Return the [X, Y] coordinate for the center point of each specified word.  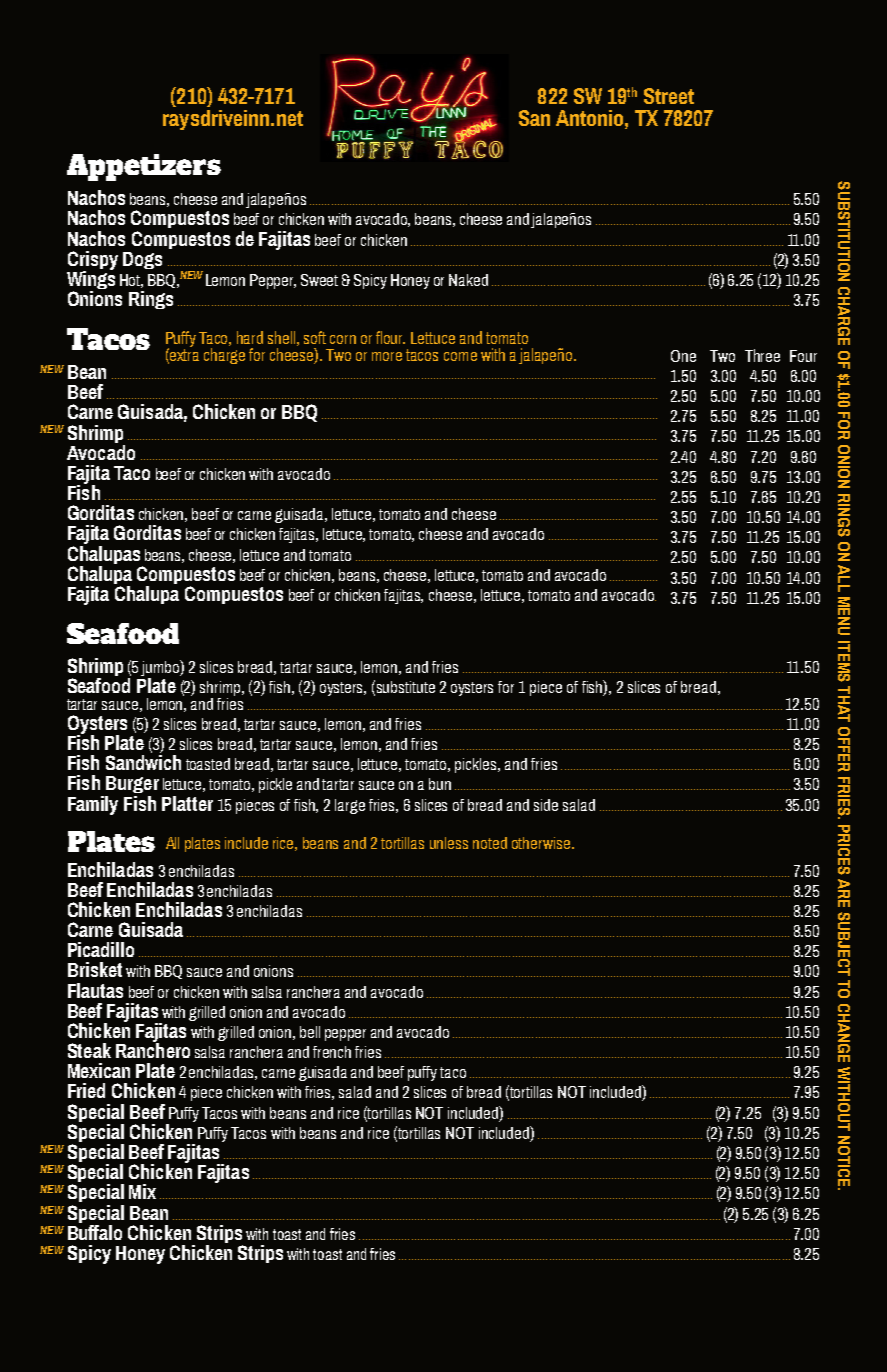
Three [762, 355]
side [546, 805]
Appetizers [144, 167]
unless [449, 843]
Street [669, 96]
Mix [142, 1191]
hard [250, 337]
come [460, 356]
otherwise [541, 843]
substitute [406, 687]
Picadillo [101, 949]
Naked [468, 280]
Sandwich [143, 762]
